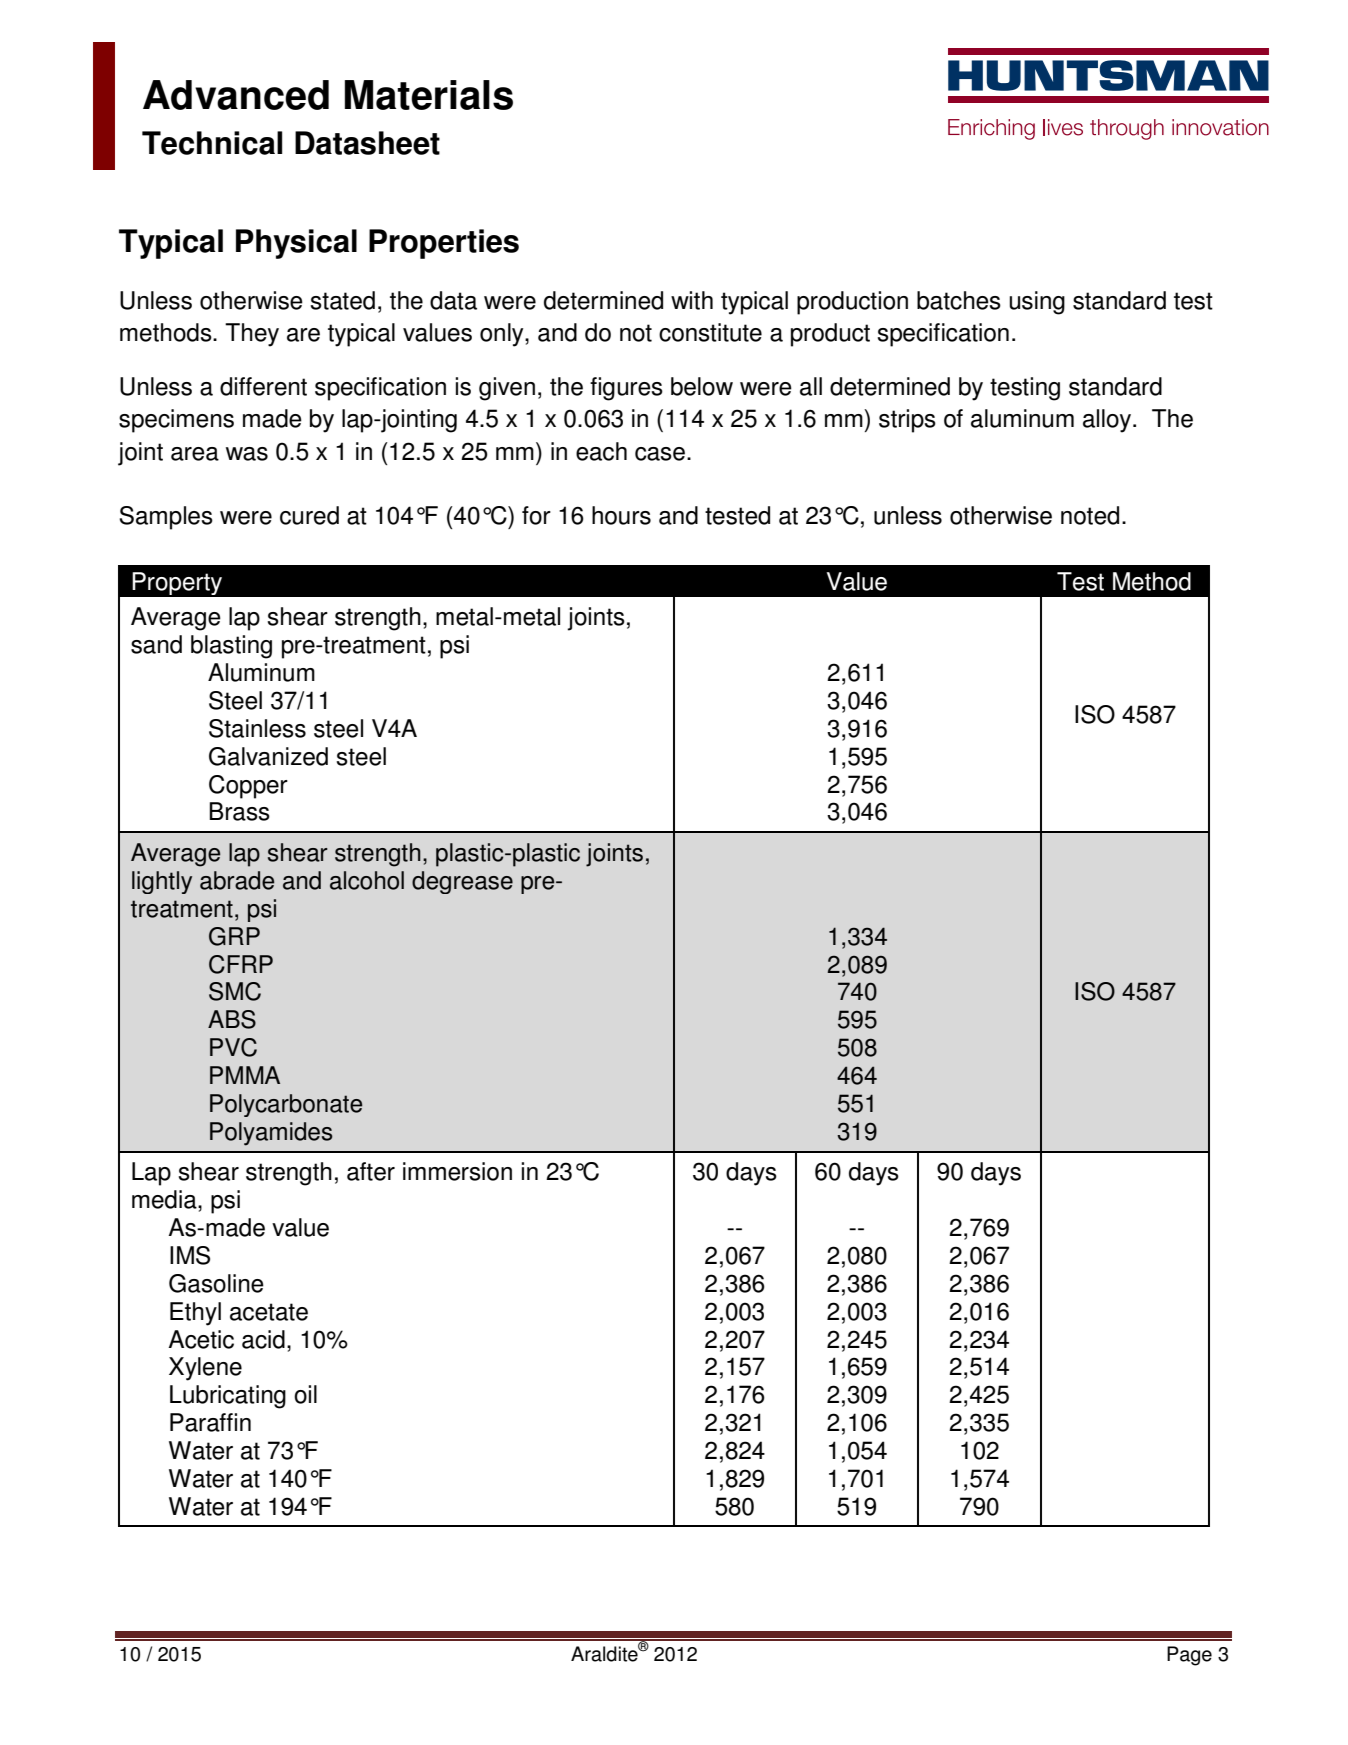 The height and width of the screenshot is (1745, 1348). I want to click on abrade, so click(237, 880).
